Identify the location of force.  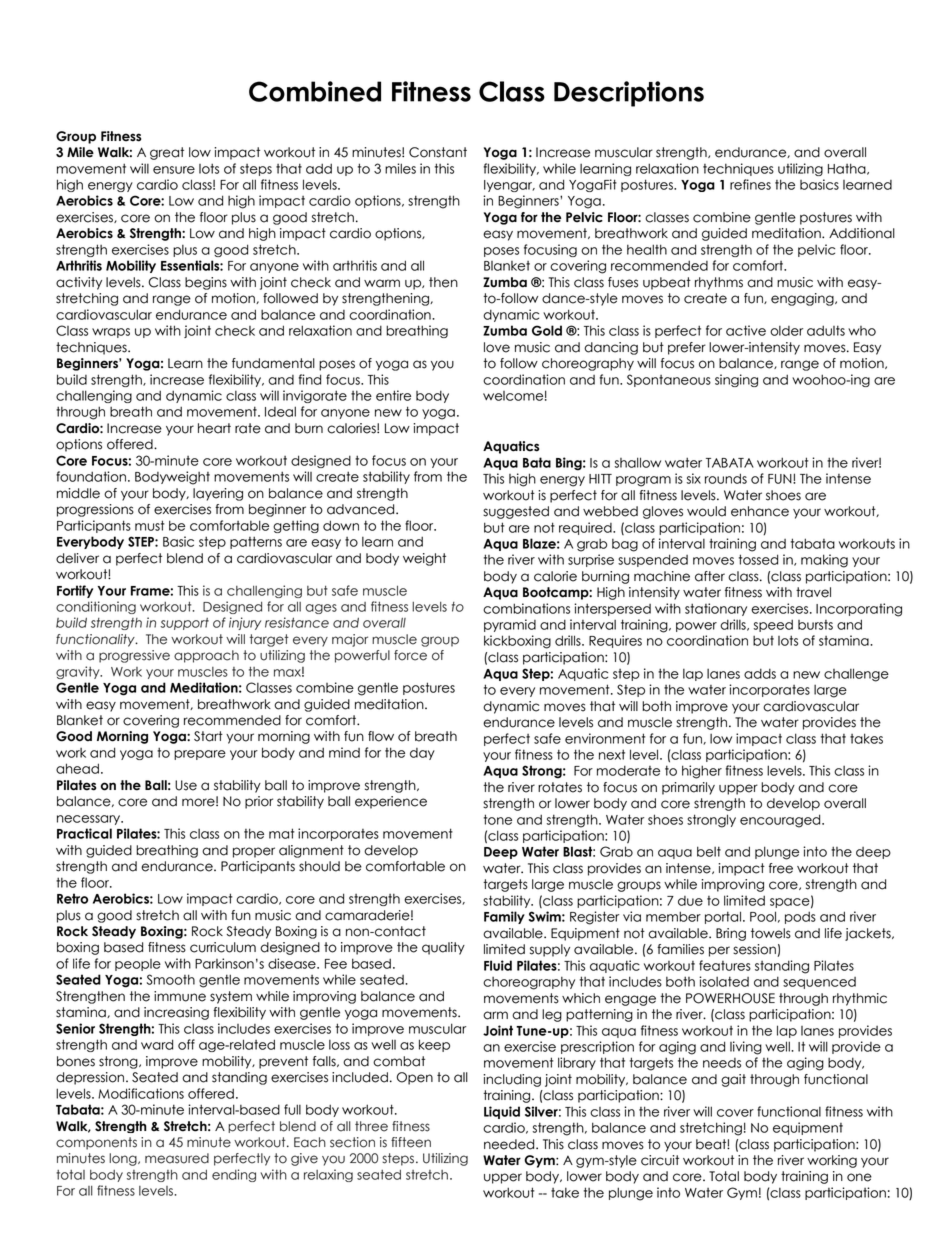
(410, 655).
